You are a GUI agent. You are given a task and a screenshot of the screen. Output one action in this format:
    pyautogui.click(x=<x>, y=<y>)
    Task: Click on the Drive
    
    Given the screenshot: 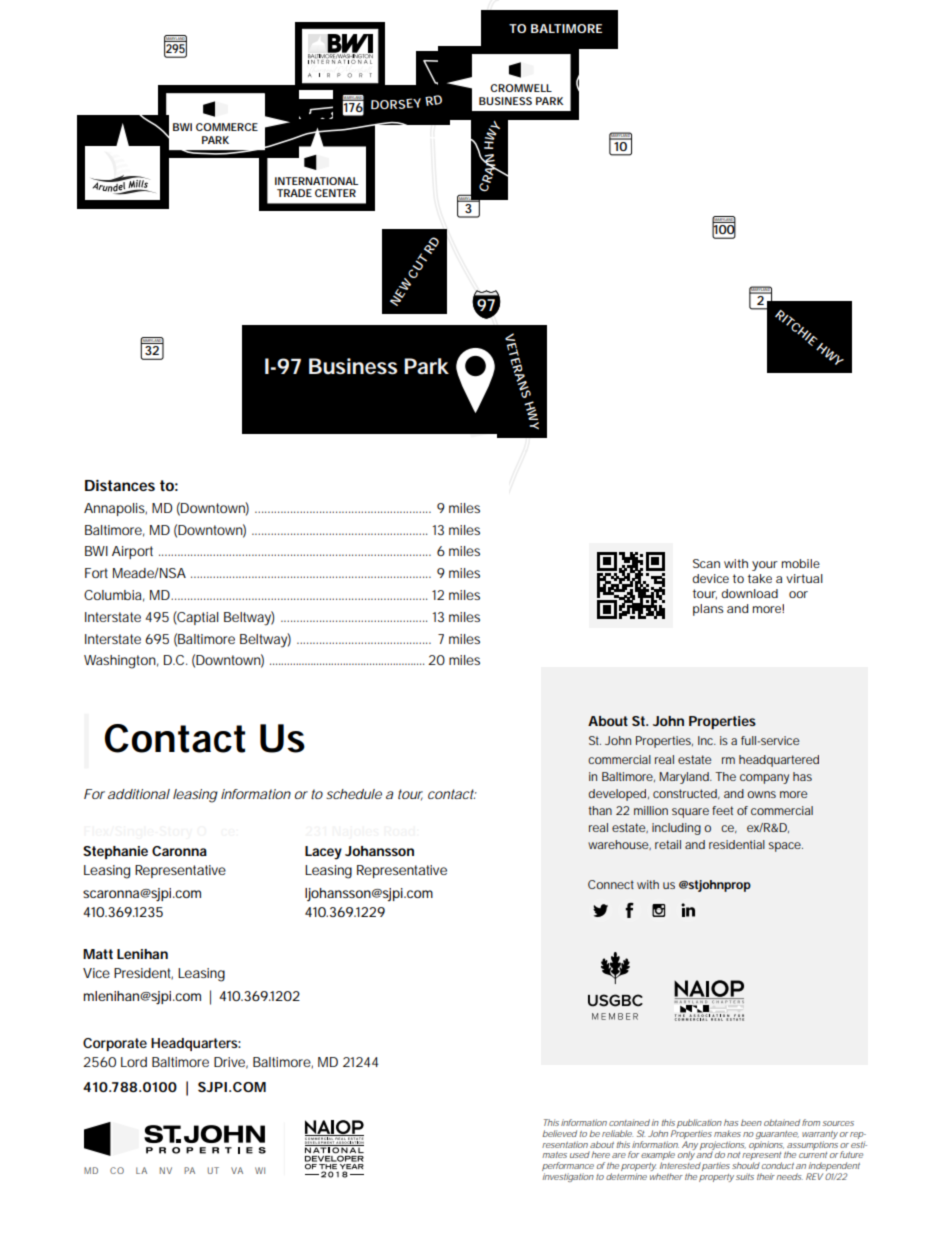 What is the action you would take?
    pyautogui.click(x=231, y=1063)
